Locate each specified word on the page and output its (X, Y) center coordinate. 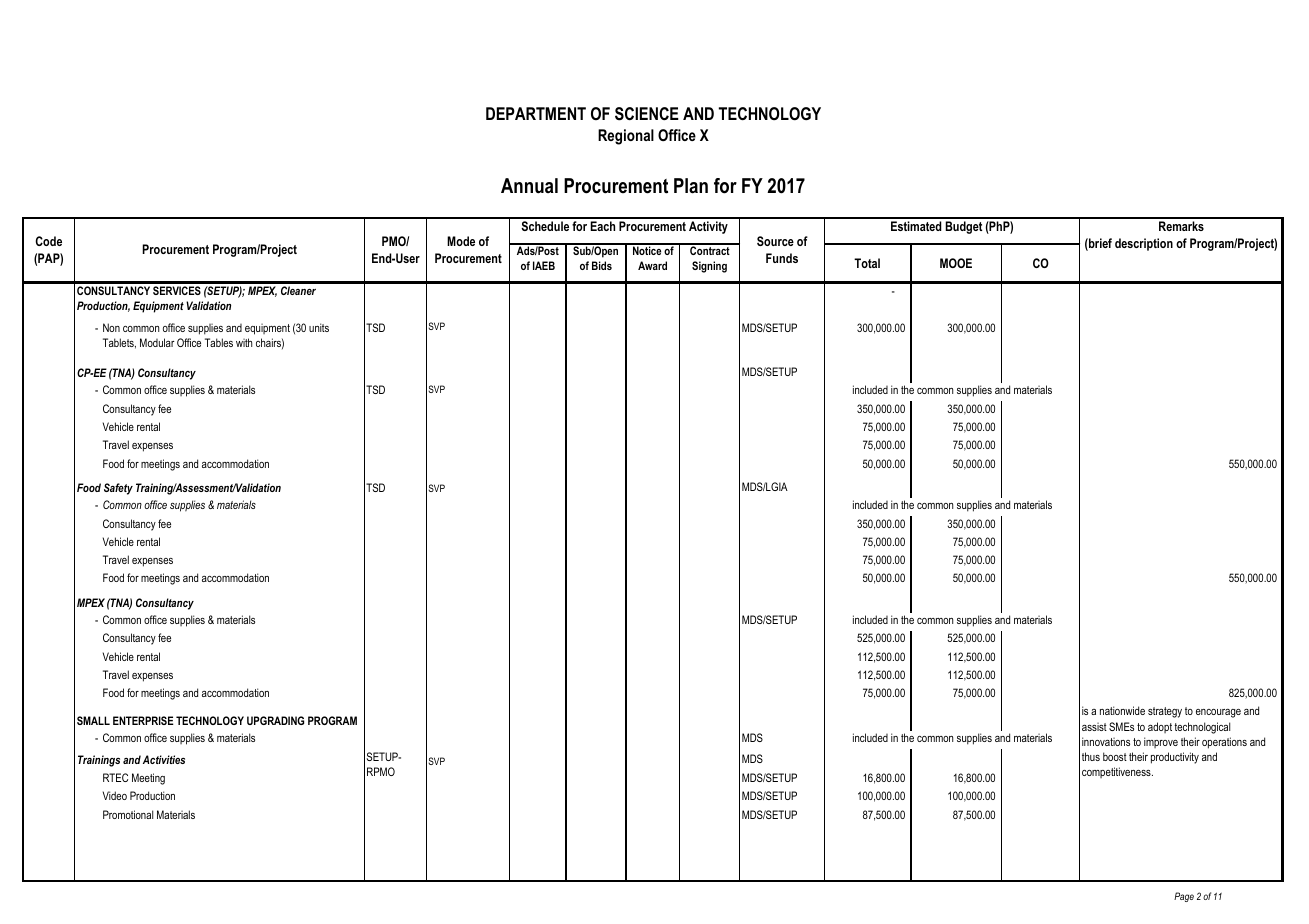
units (319, 327)
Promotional (128, 814)
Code (48, 241)
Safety (118, 489)
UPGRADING (275, 720)
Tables (219, 342)
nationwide (1122, 710)
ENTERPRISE (143, 720)
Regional (626, 137)
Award (652, 265)
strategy (1165, 712)
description (1144, 244)
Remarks (1181, 226)
